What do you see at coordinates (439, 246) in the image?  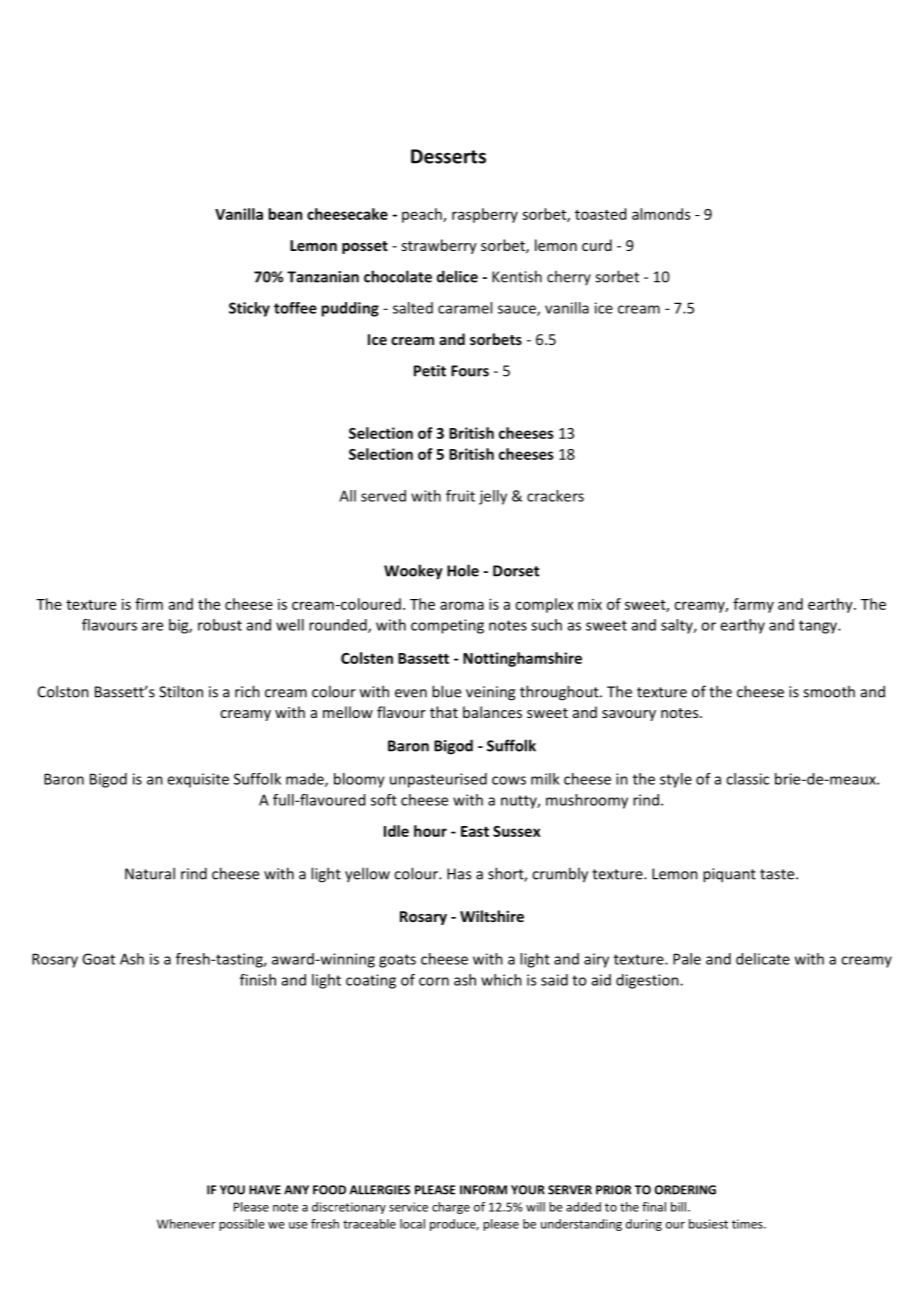 I see `strawberry` at bounding box center [439, 246].
